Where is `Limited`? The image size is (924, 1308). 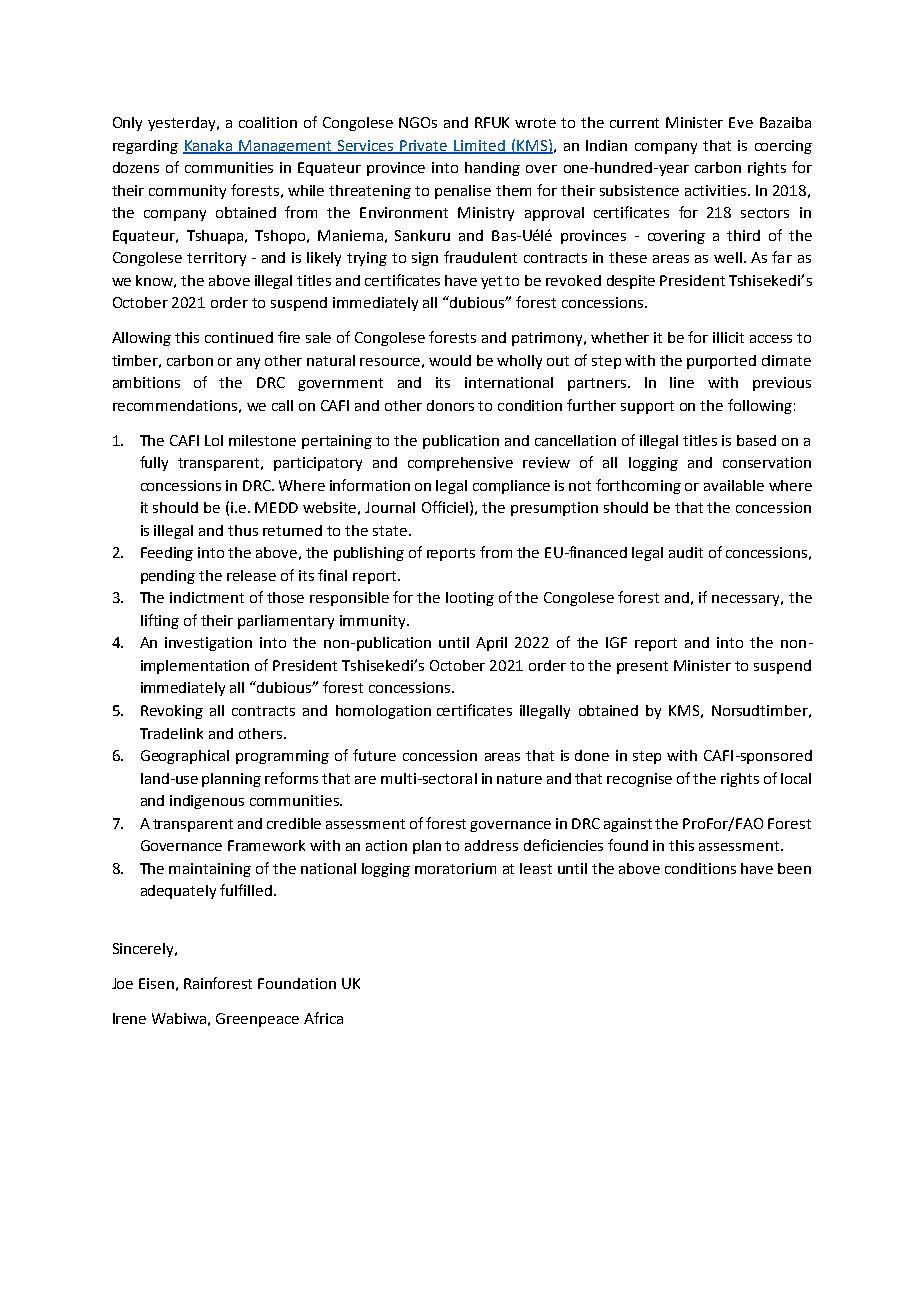
Limited is located at coordinates (480, 146).
